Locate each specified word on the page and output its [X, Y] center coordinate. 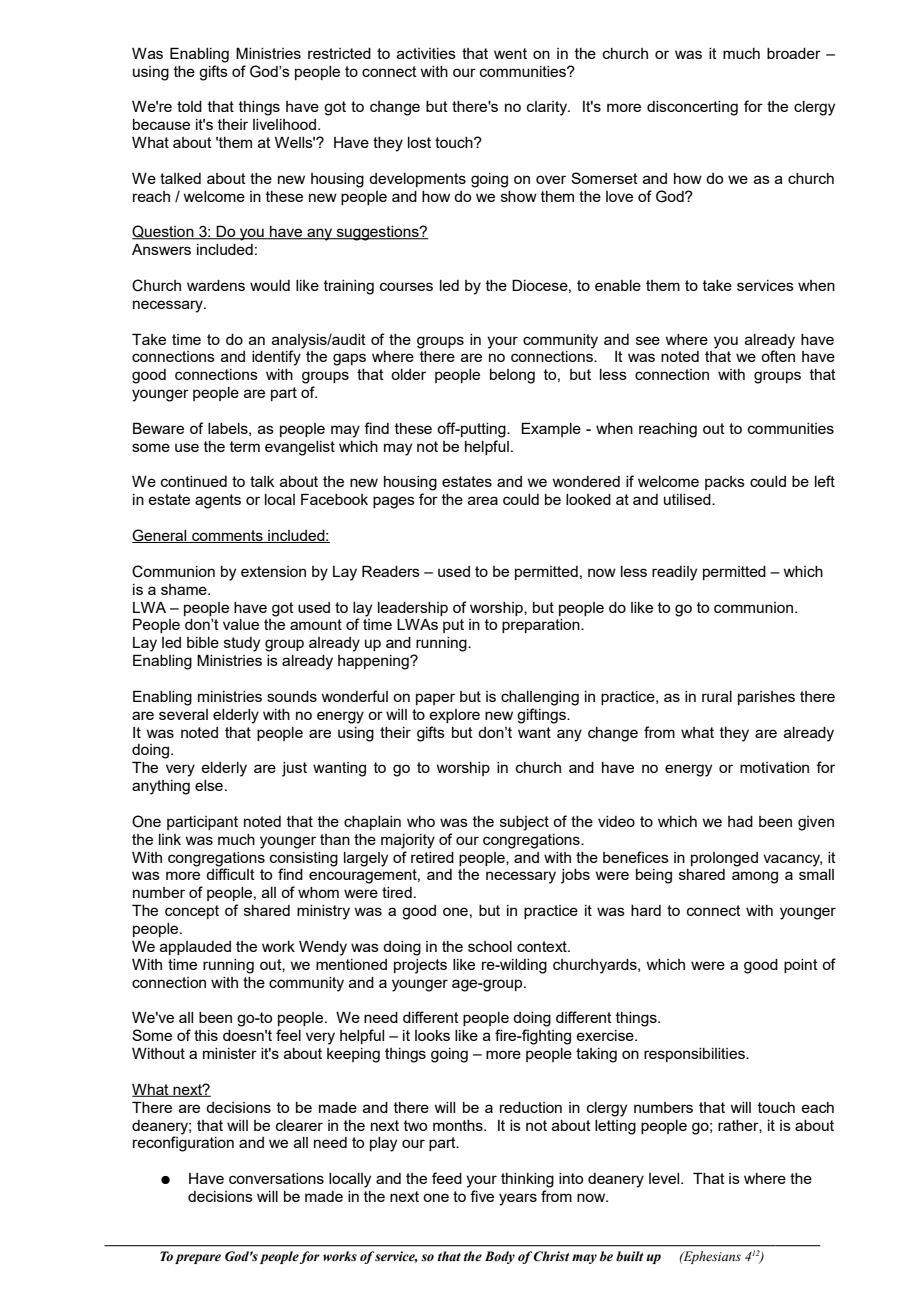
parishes [766, 698]
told [189, 106]
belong [512, 376]
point [801, 966]
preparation [542, 626]
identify [276, 358]
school [490, 946]
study [242, 644]
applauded [195, 948]
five [482, 1196]
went [510, 53]
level [665, 1178]
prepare [198, 1259]
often [778, 356]
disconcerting [692, 108]
